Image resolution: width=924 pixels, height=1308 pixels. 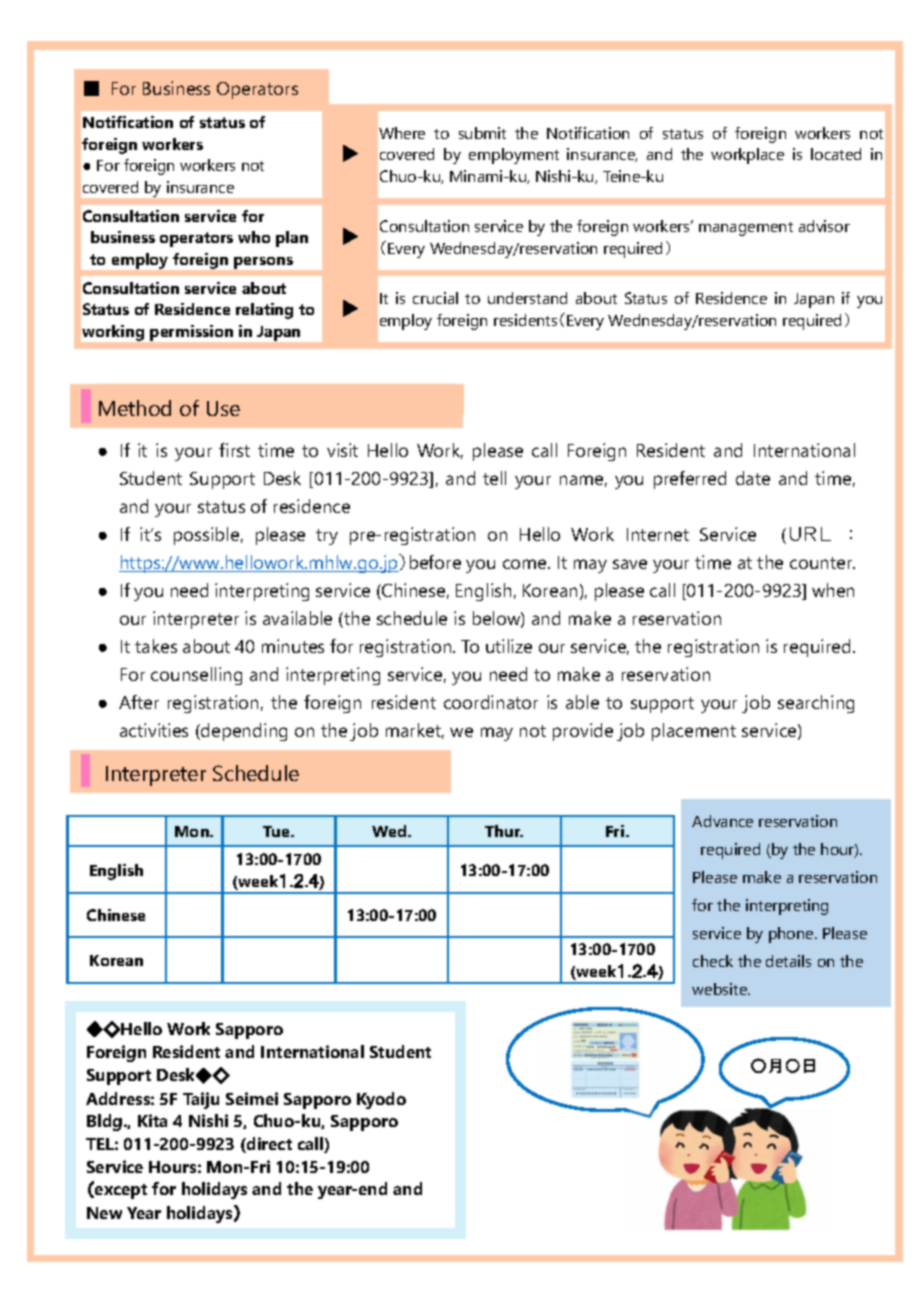 What do you see at coordinates (196, 676) in the document?
I see `counselling` at bounding box center [196, 676].
